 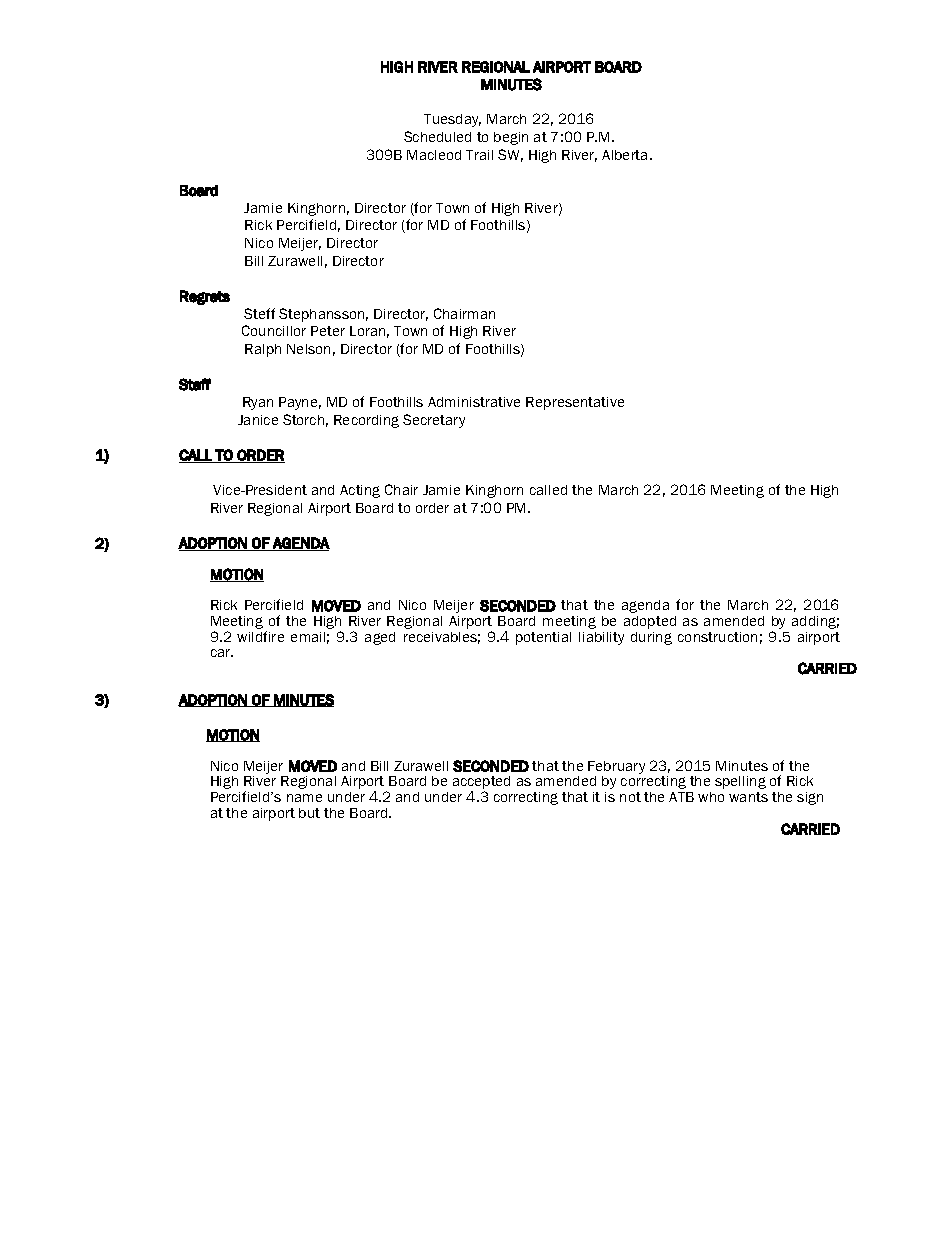 What do you see at coordinates (434, 155) in the screenshot?
I see `Macleod` at bounding box center [434, 155].
